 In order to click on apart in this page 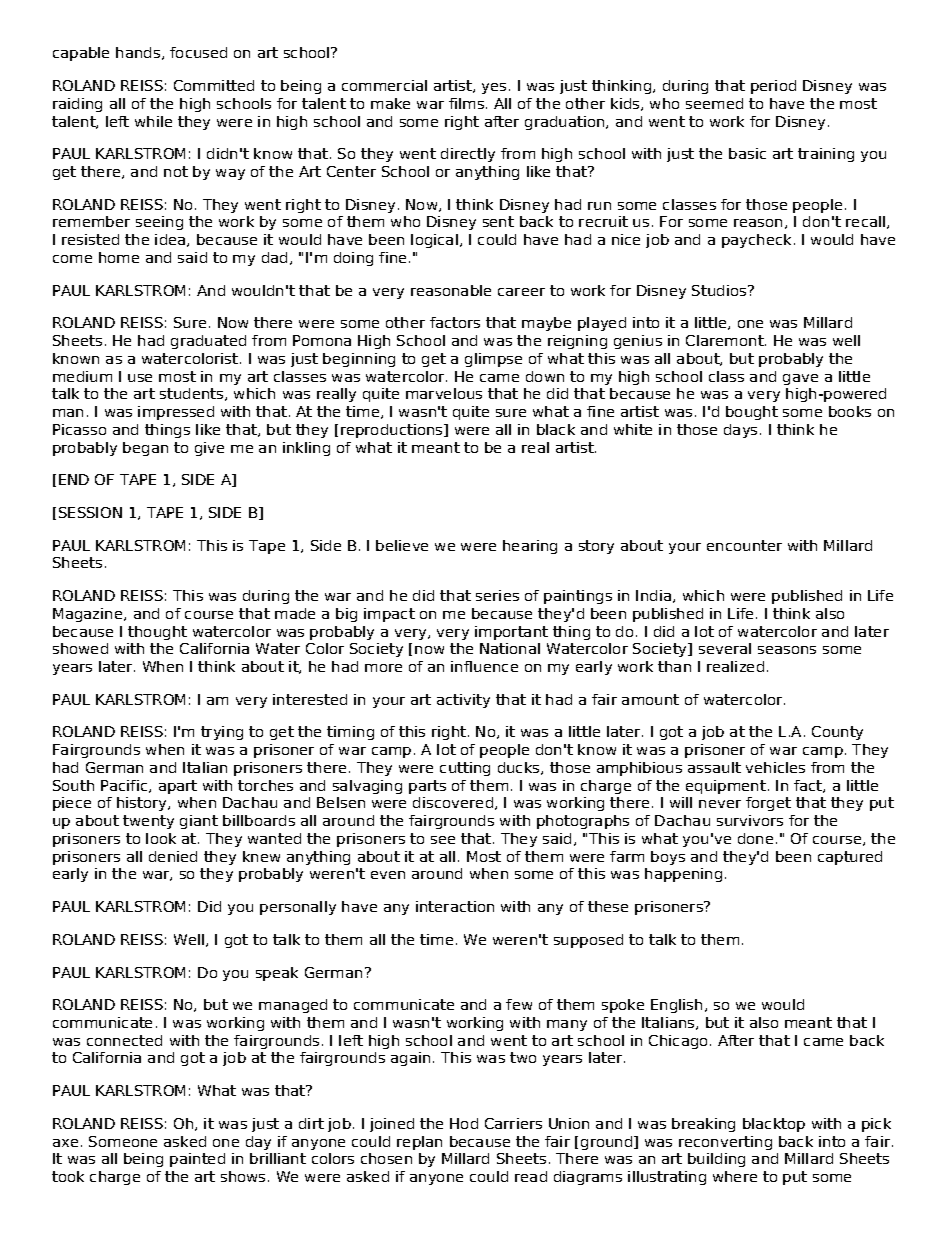, I will do `click(178, 787)`.
